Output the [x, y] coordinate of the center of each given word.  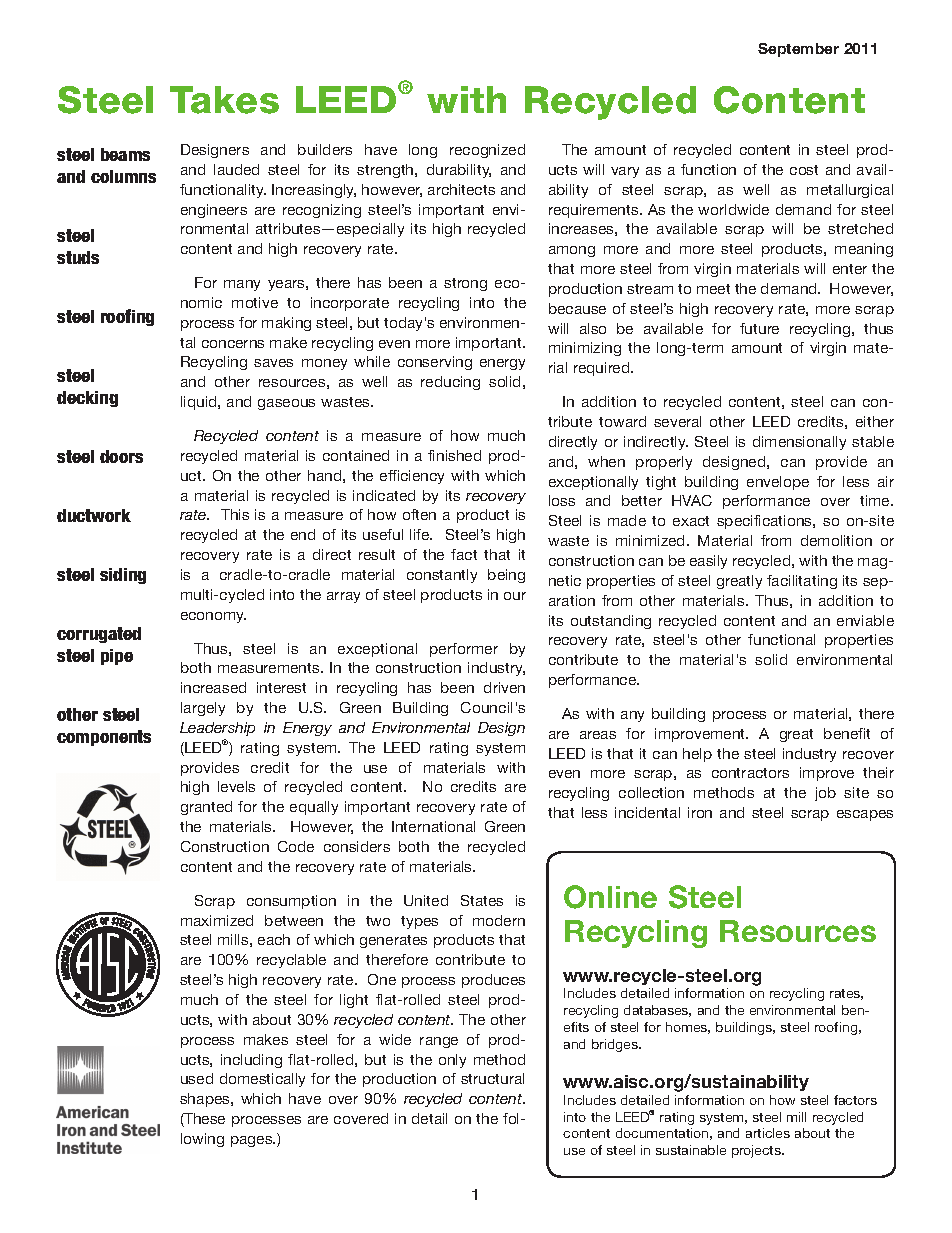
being [506, 576]
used [197, 1078]
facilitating [802, 582]
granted [206, 808]
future [759, 328]
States [482, 900]
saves [273, 363]
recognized [487, 151]
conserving [435, 363]
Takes [224, 100]
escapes [865, 815]
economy [213, 617]
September [798, 50]
